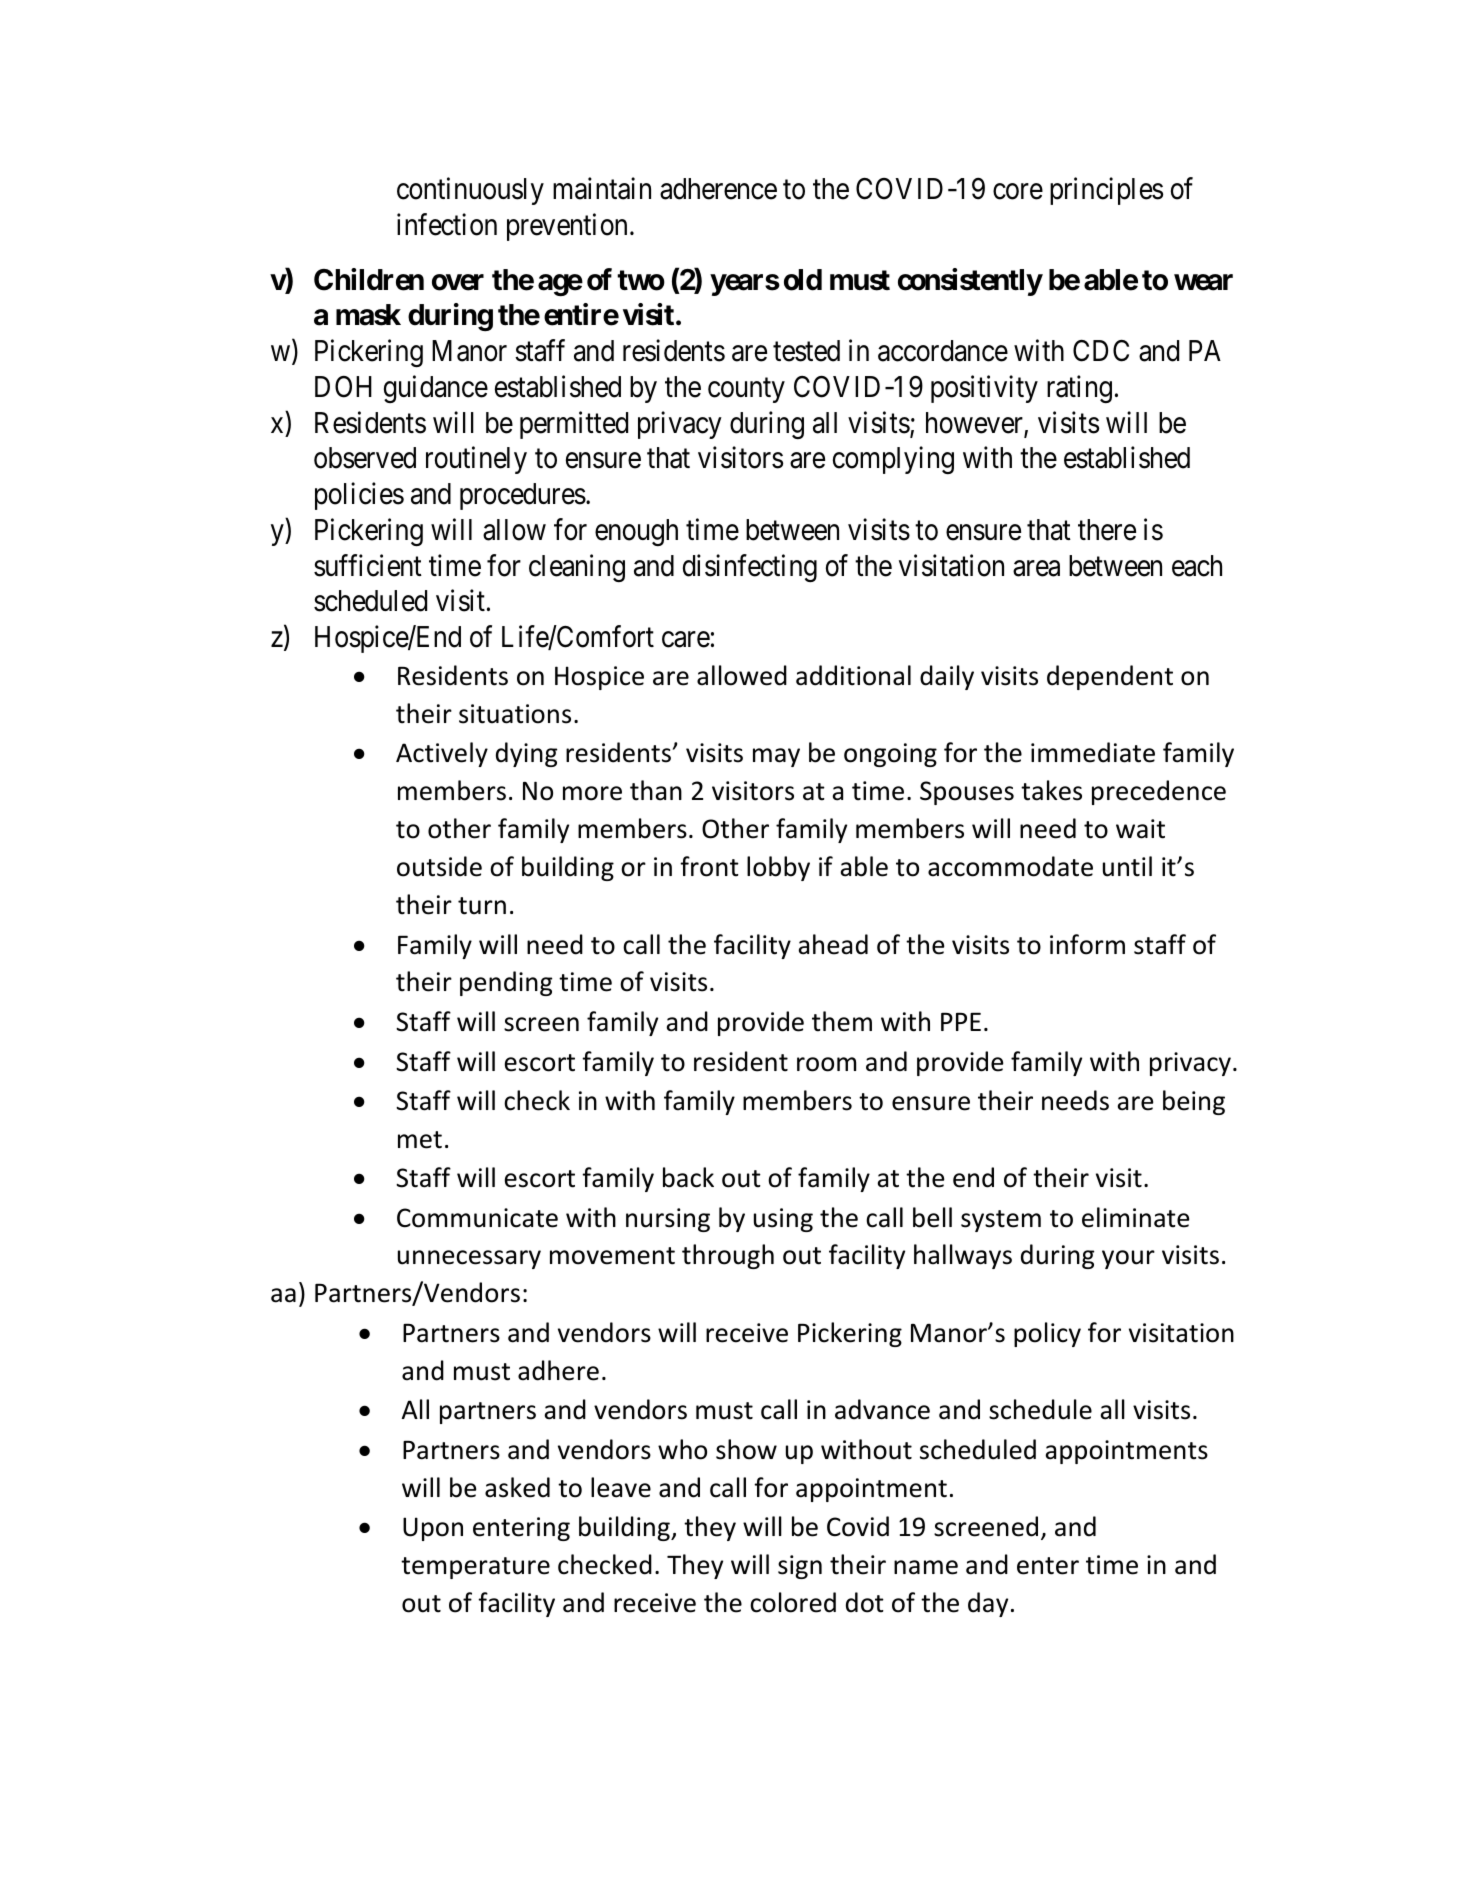 The width and height of the screenshot is (1468, 1900). I want to click on principles, so click(1106, 191).
